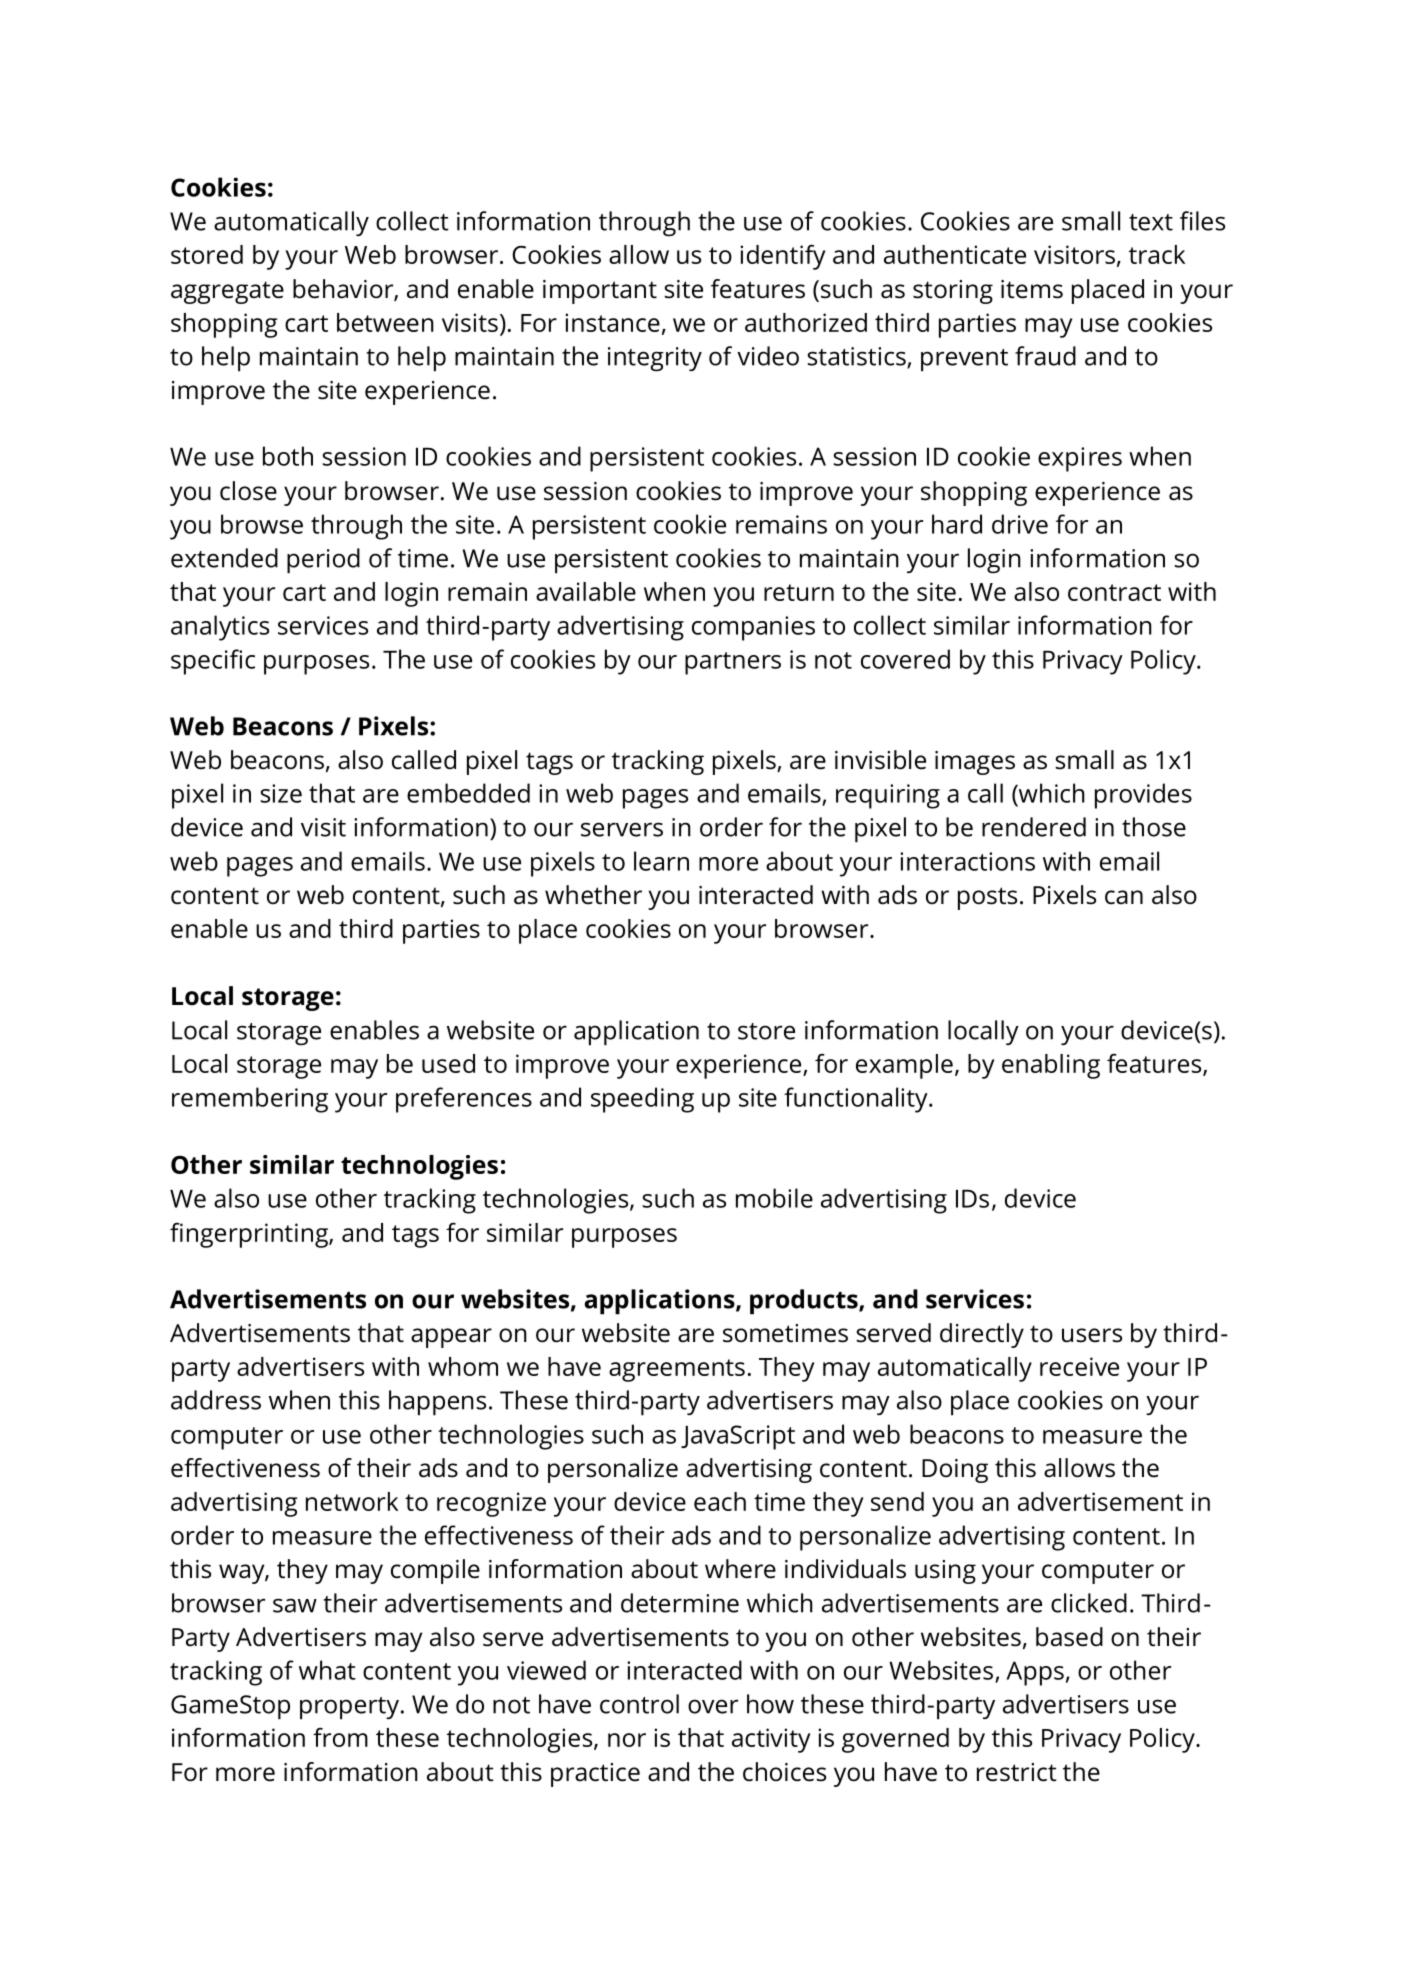 The image size is (1405, 1987). Describe the element at coordinates (642, 1100) in the document. I see `speeding` at that location.
